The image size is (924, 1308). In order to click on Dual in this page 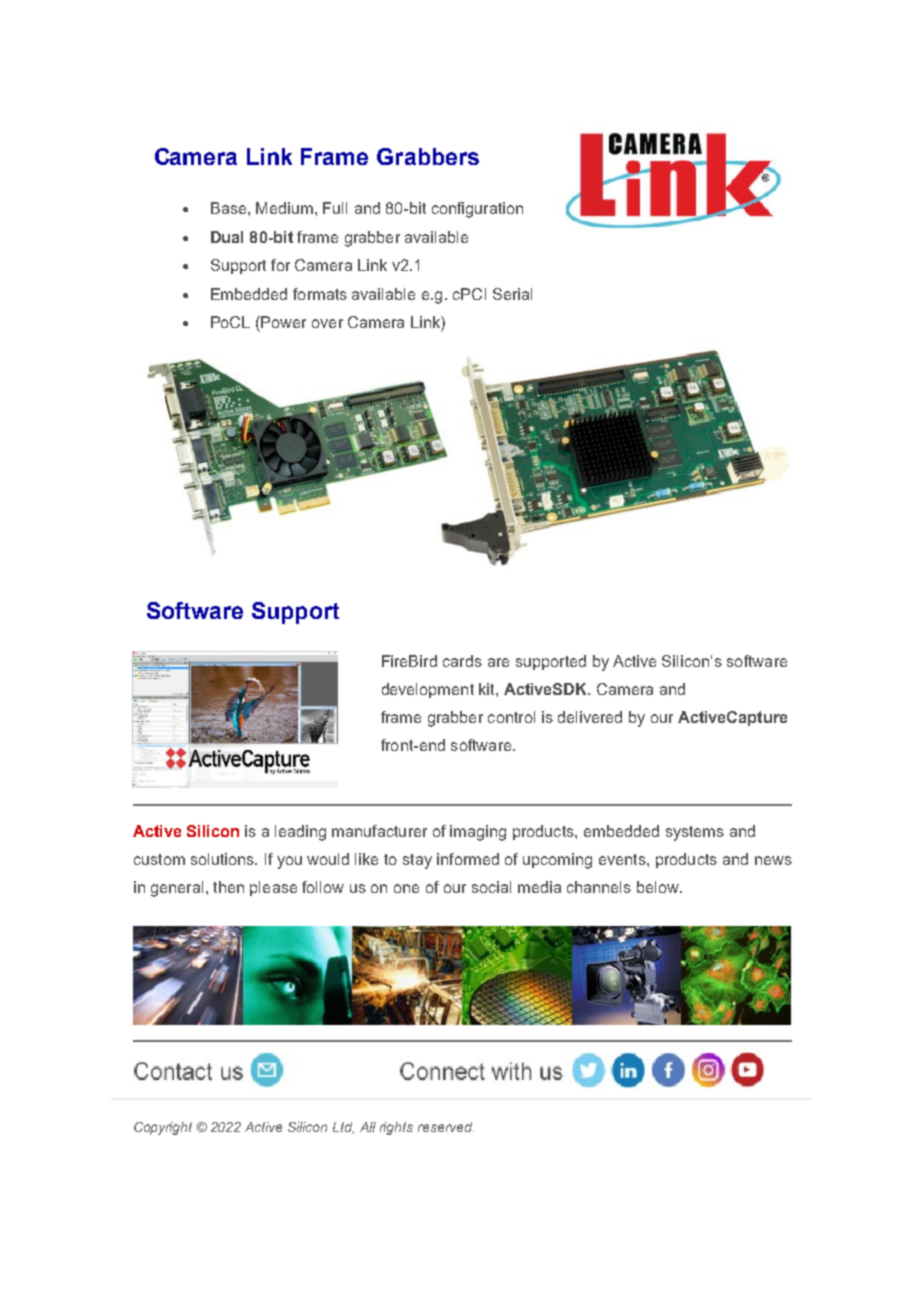, I will do `click(227, 237)`.
